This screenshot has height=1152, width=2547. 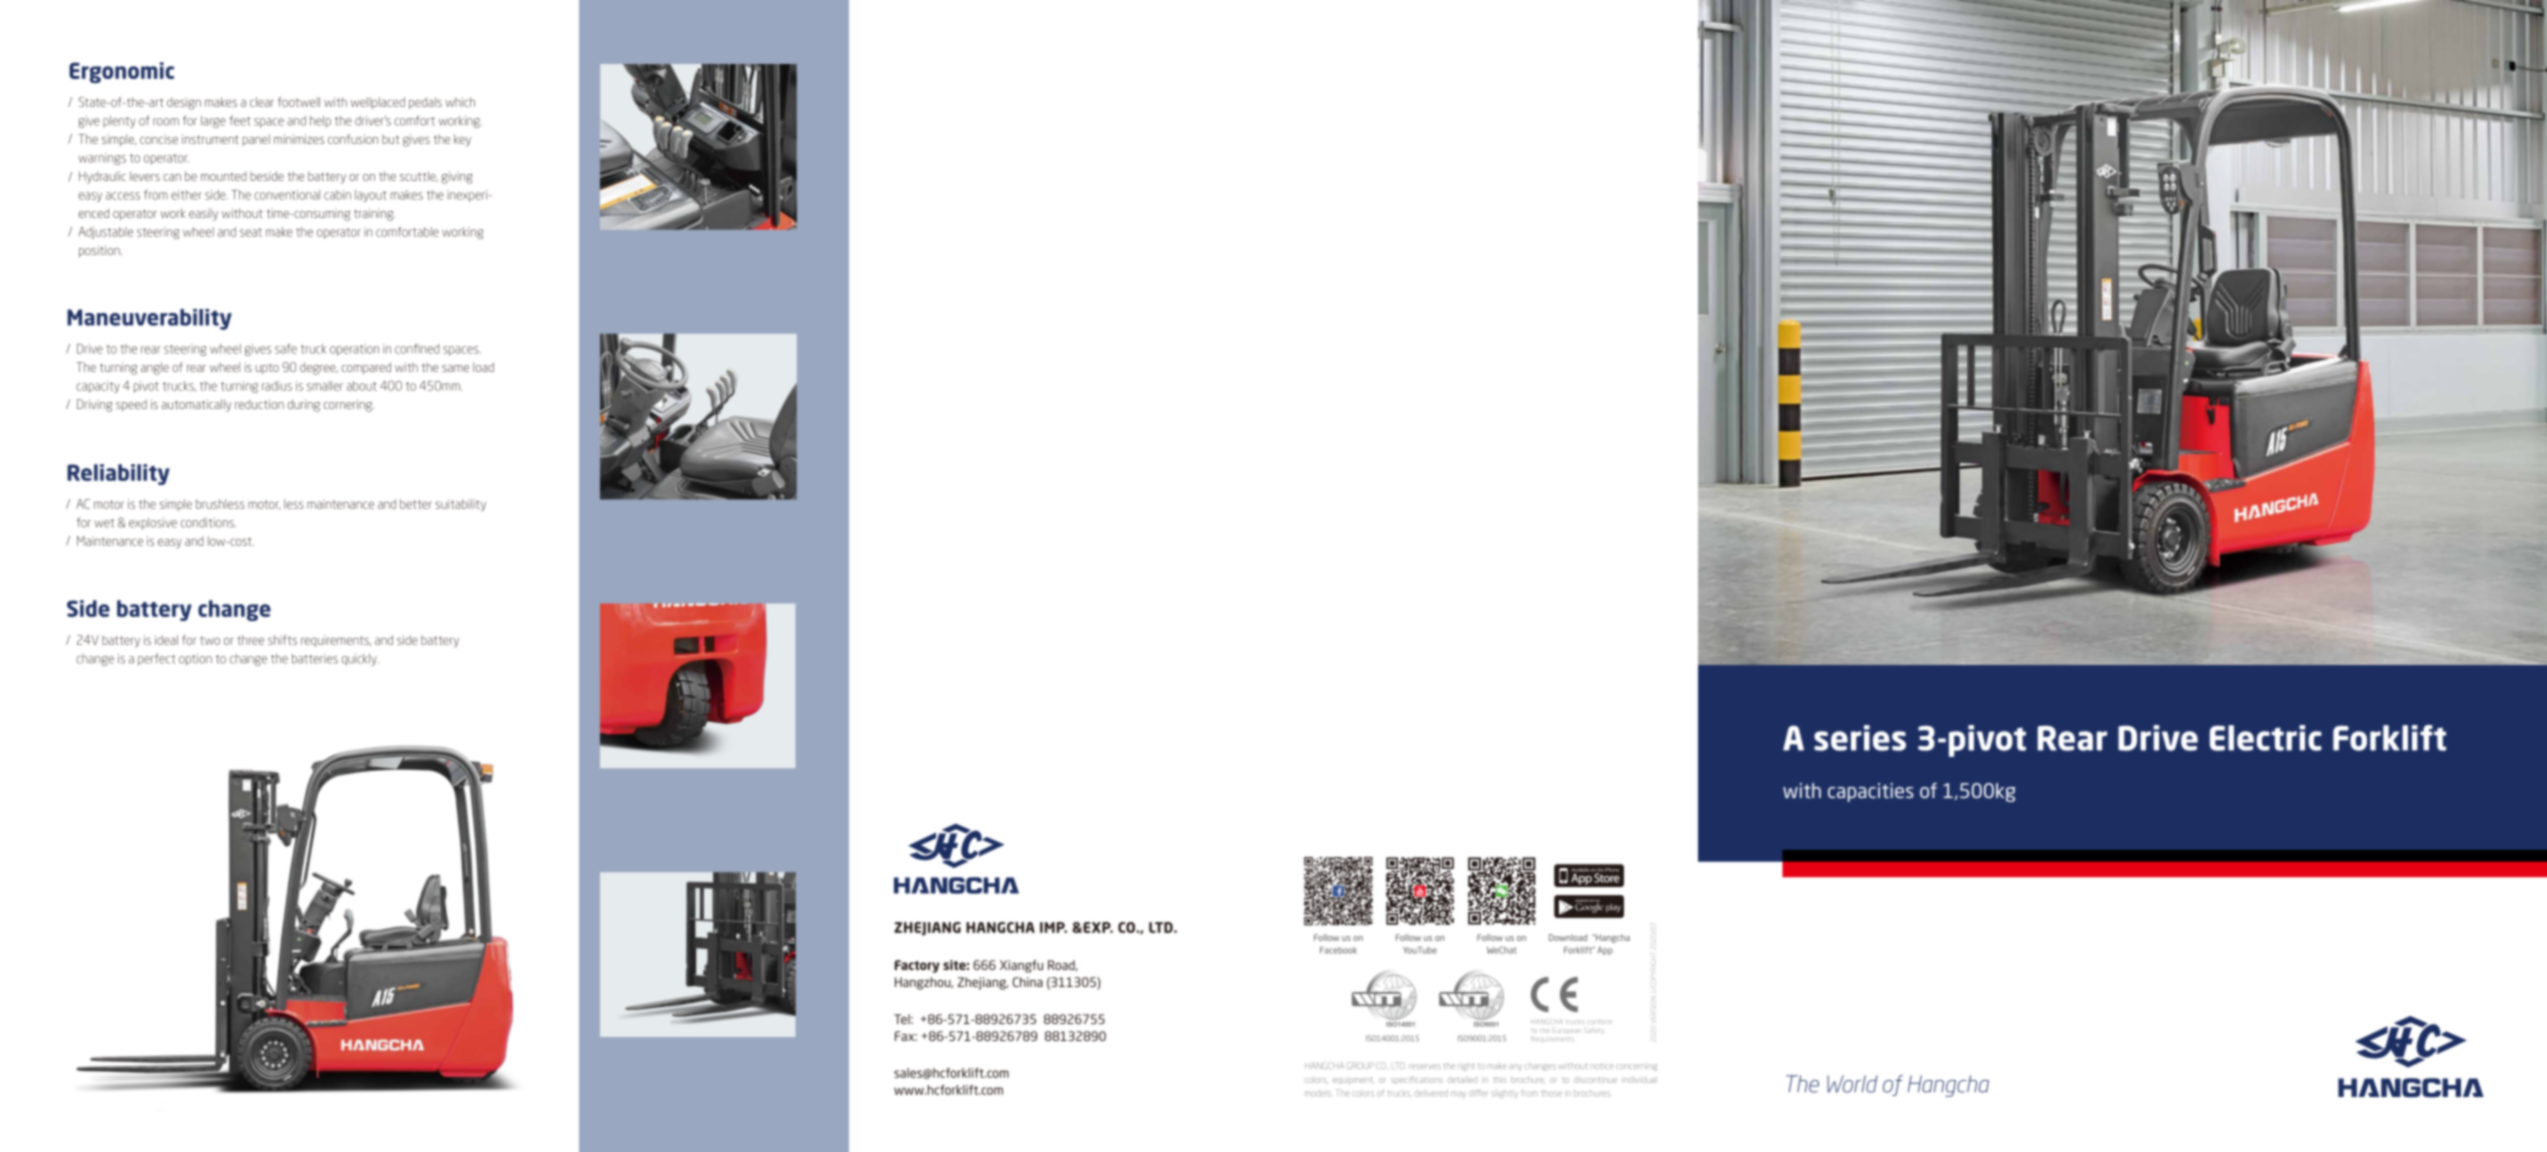 I want to click on Facebook, so click(x=1338, y=950).
